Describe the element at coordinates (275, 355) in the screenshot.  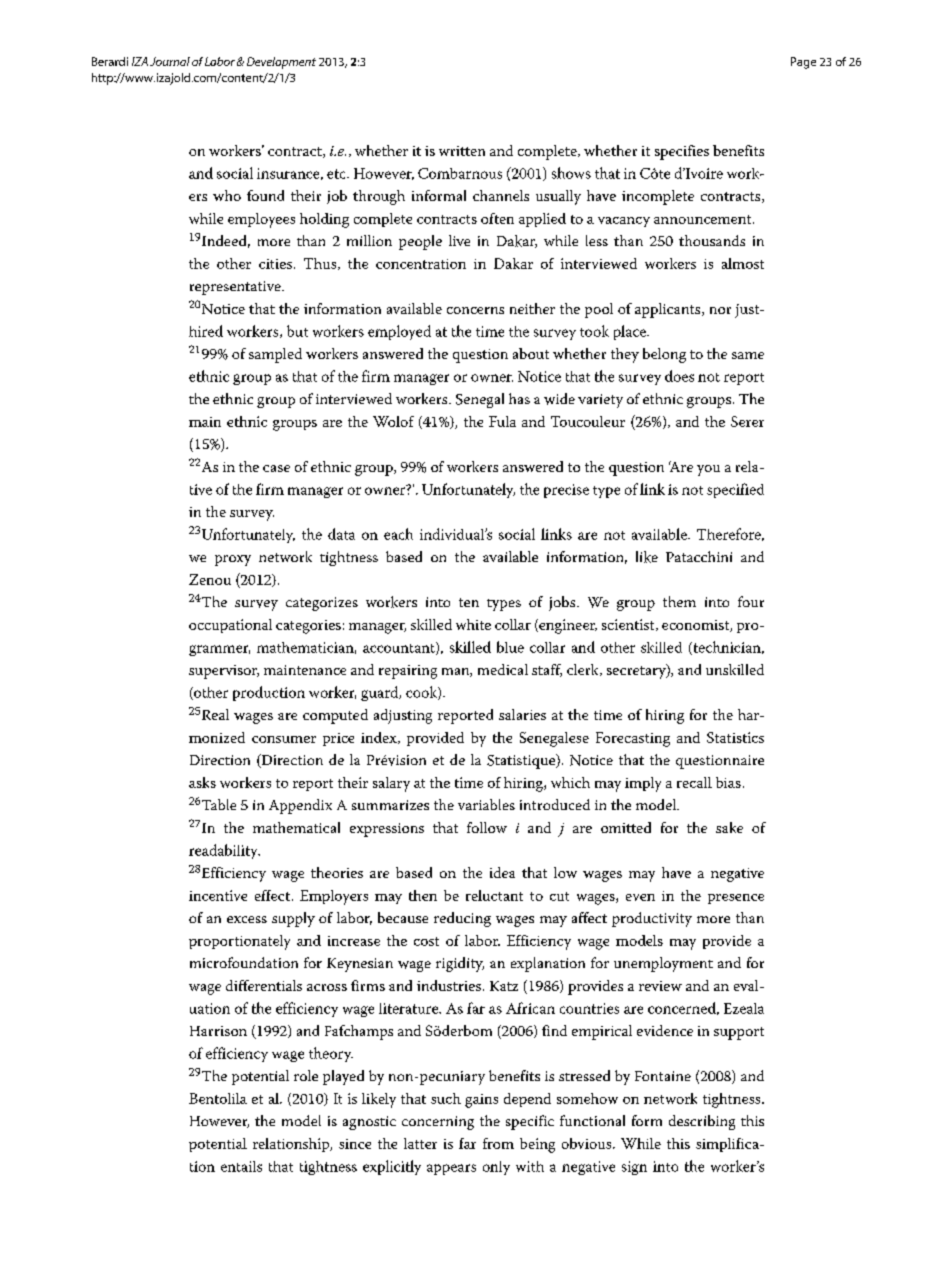
I see `sampled` at that location.
